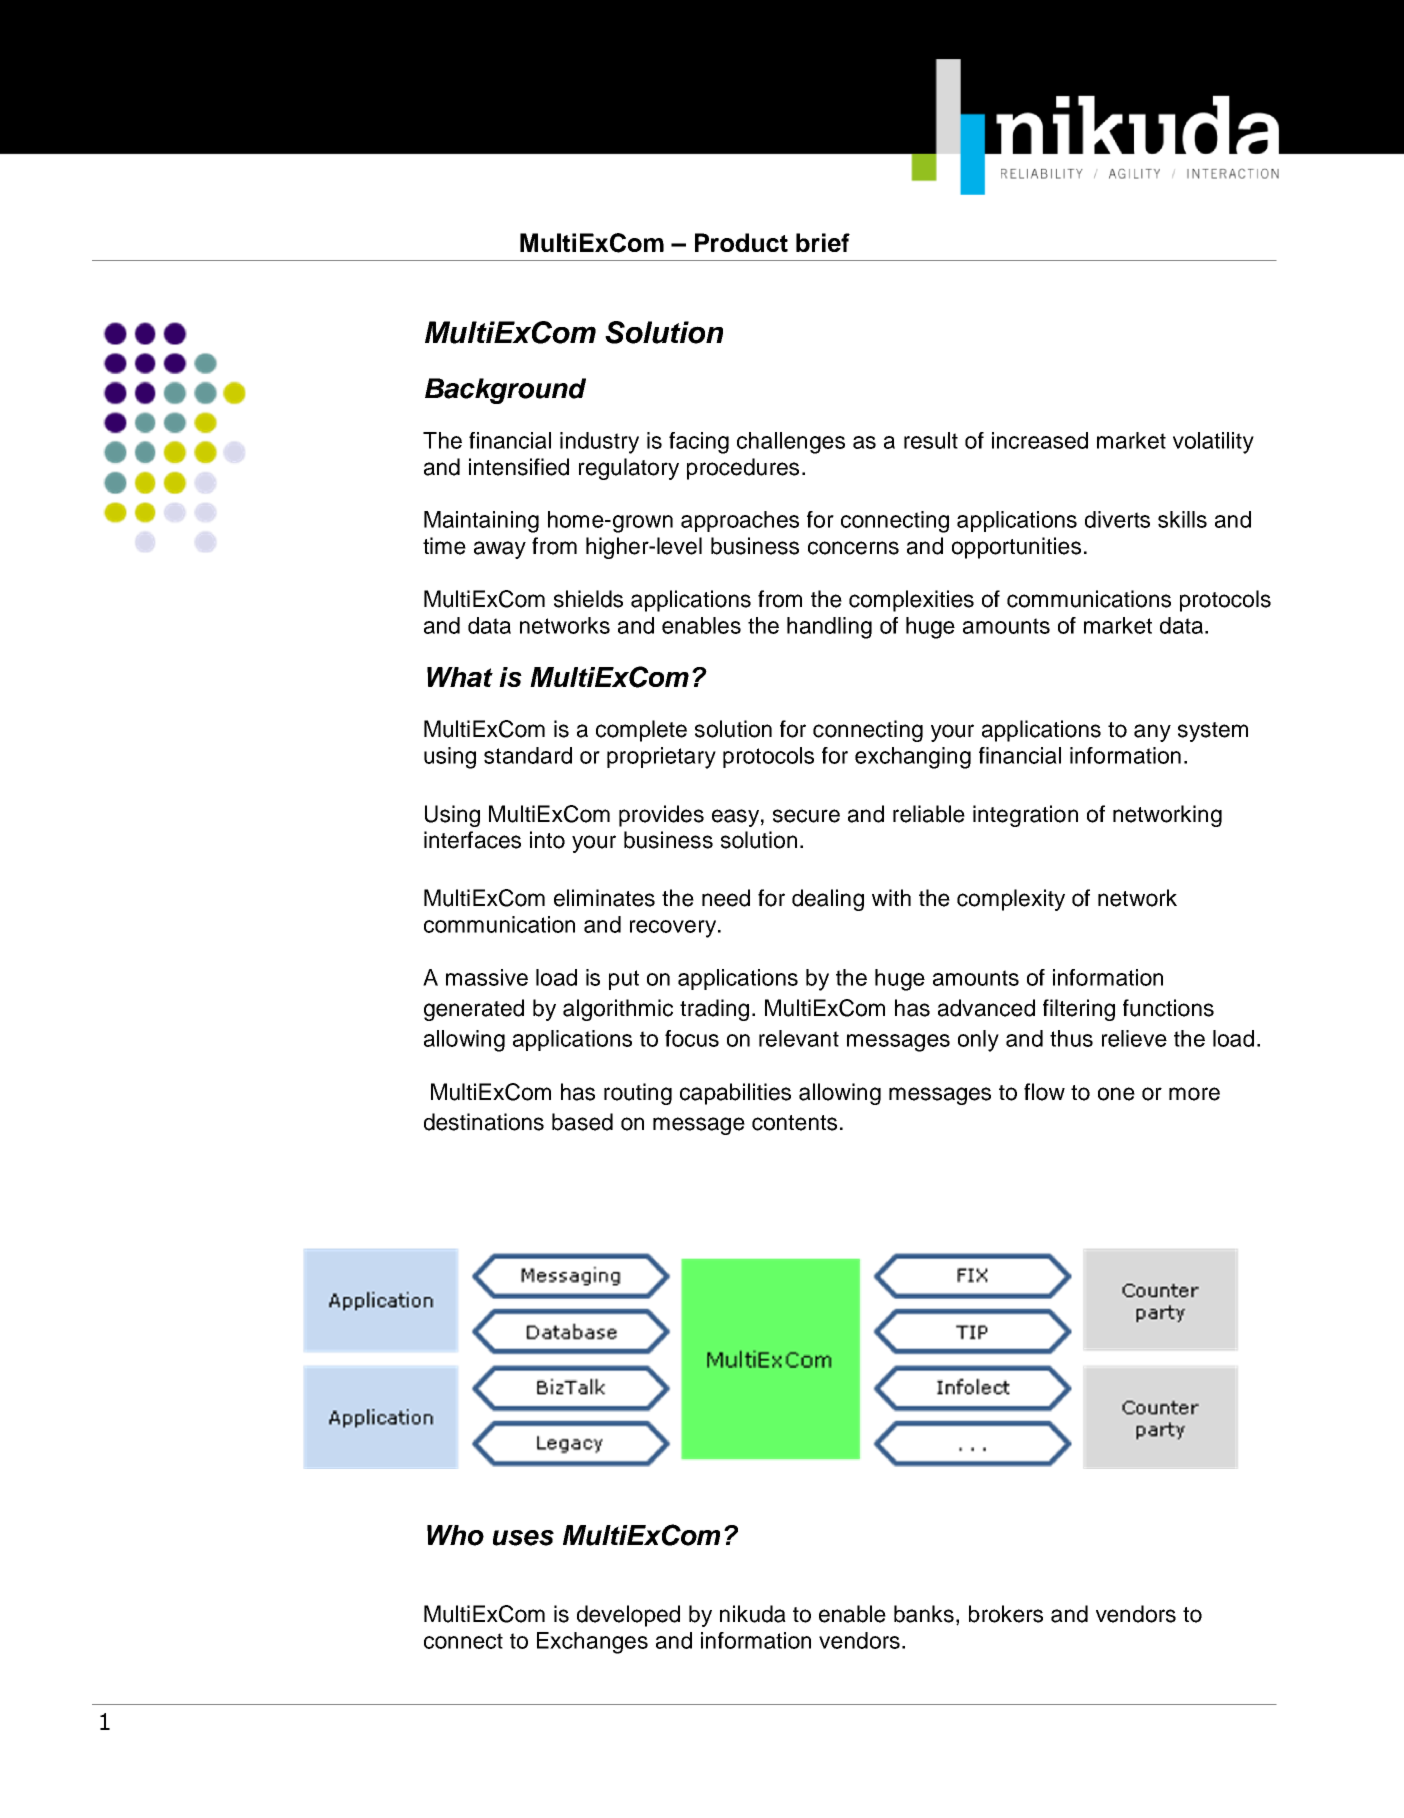  What do you see at coordinates (1040, 440) in the image?
I see `increased` at bounding box center [1040, 440].
